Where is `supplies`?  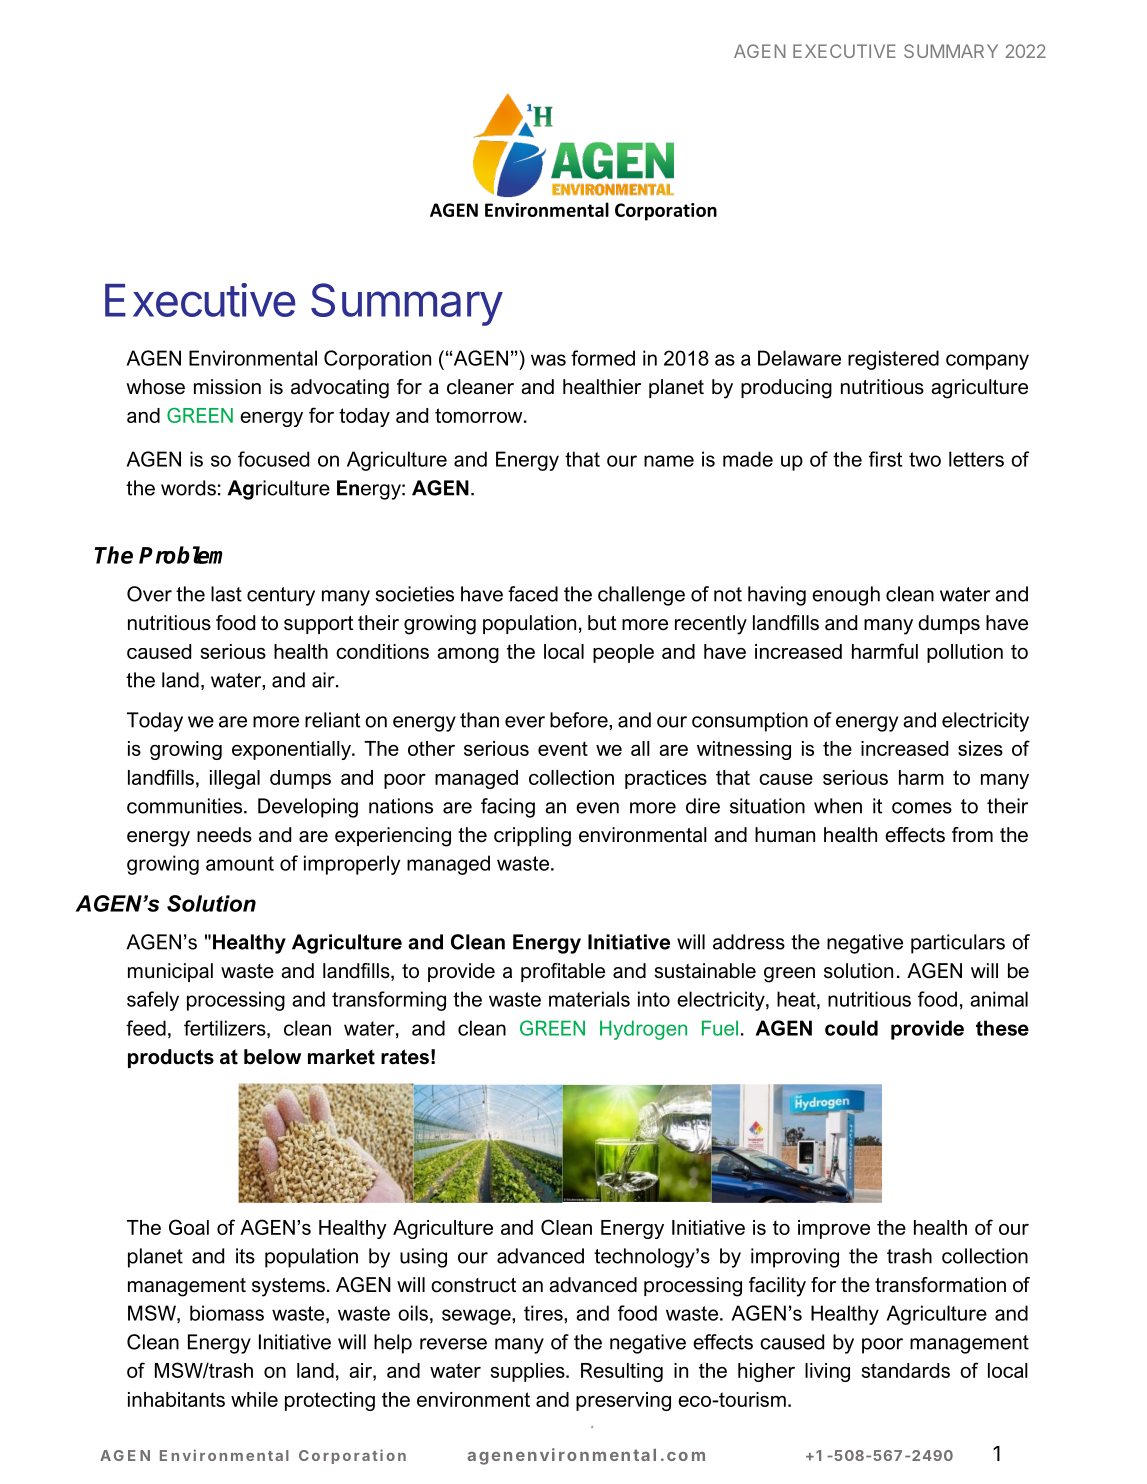
supplies is located at coordinates (529, 1372).
